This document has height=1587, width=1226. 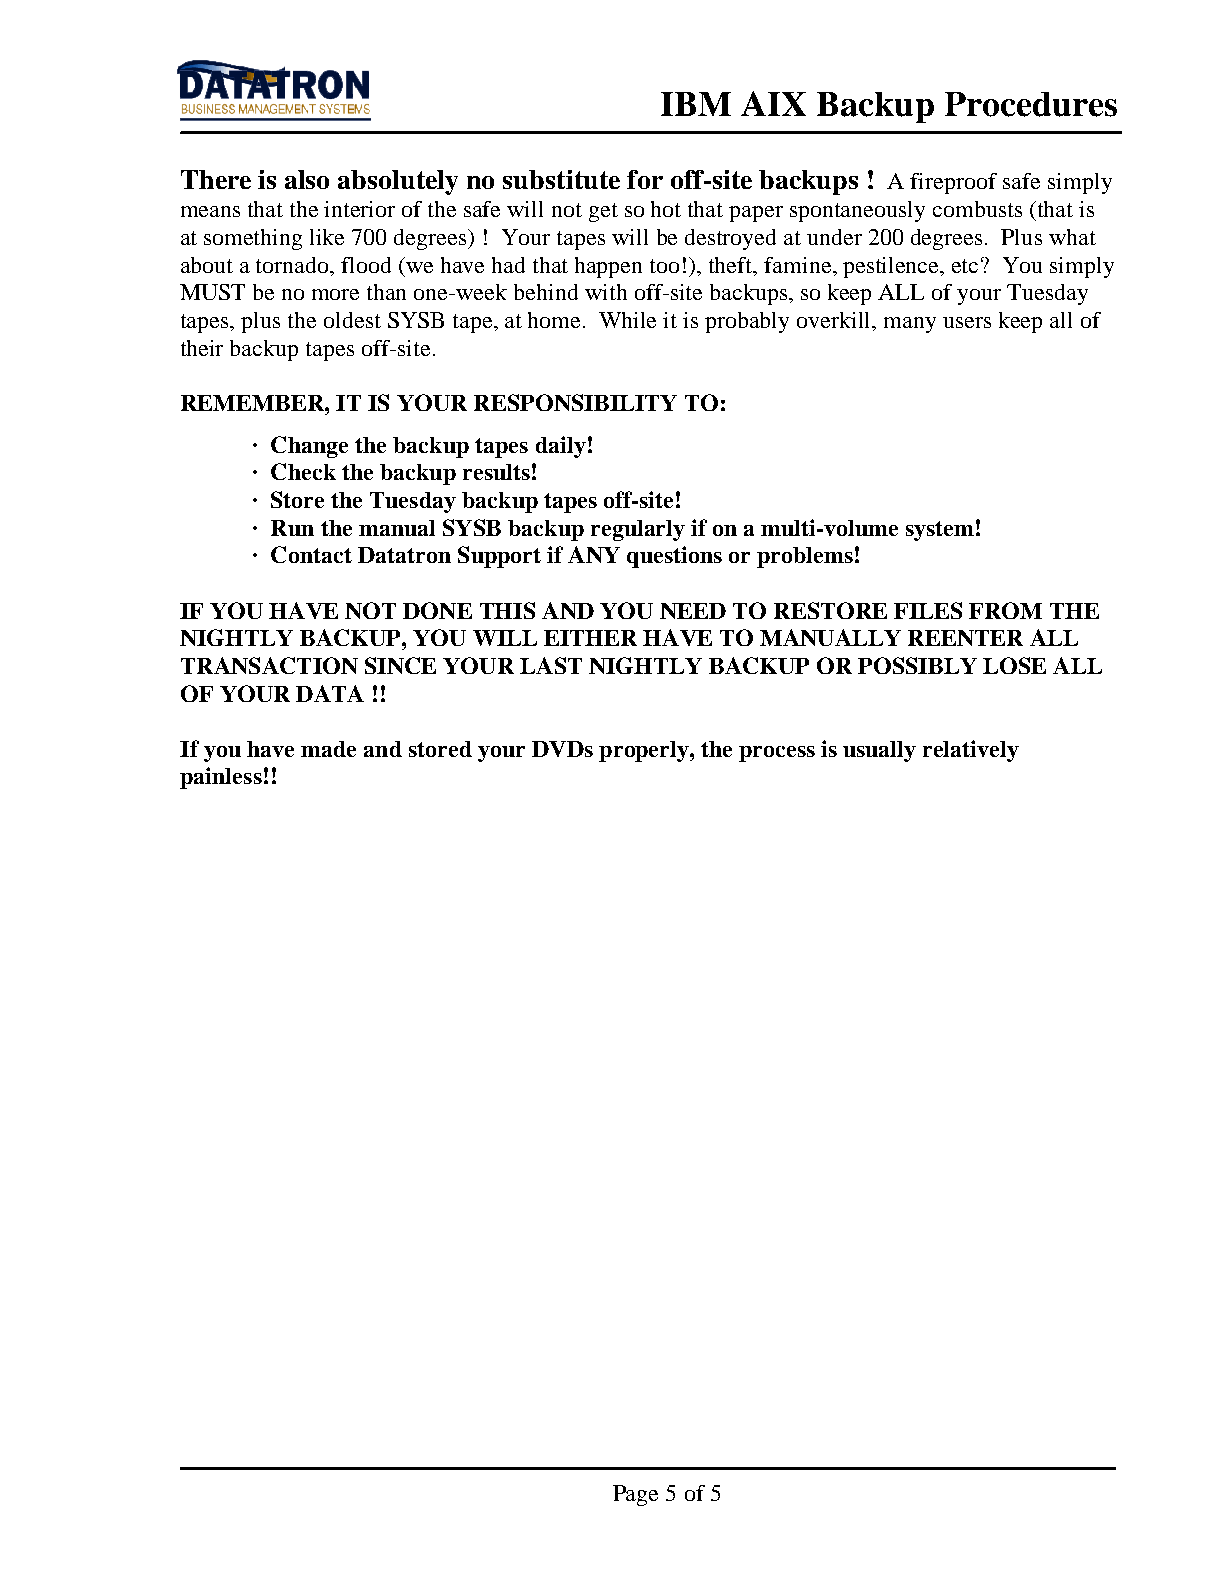 What do you see at coordinates (635, 1495) in the document?
I see `Page` at bounding box center [635, 1495].
